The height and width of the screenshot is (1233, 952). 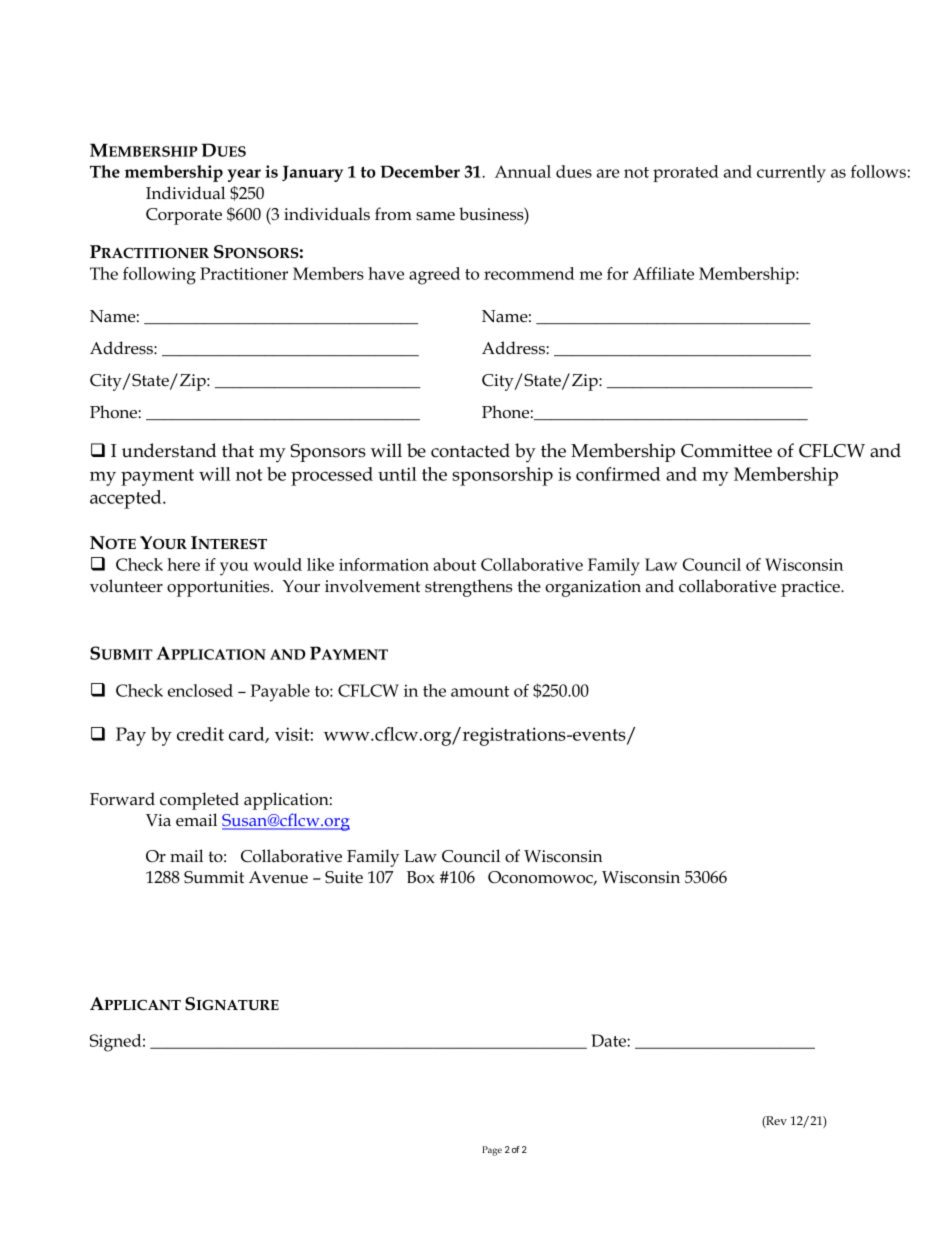 What do you see at coordinates (791, 174) in the screenshot?
I see `currently` at bounding box center [791, 174].
